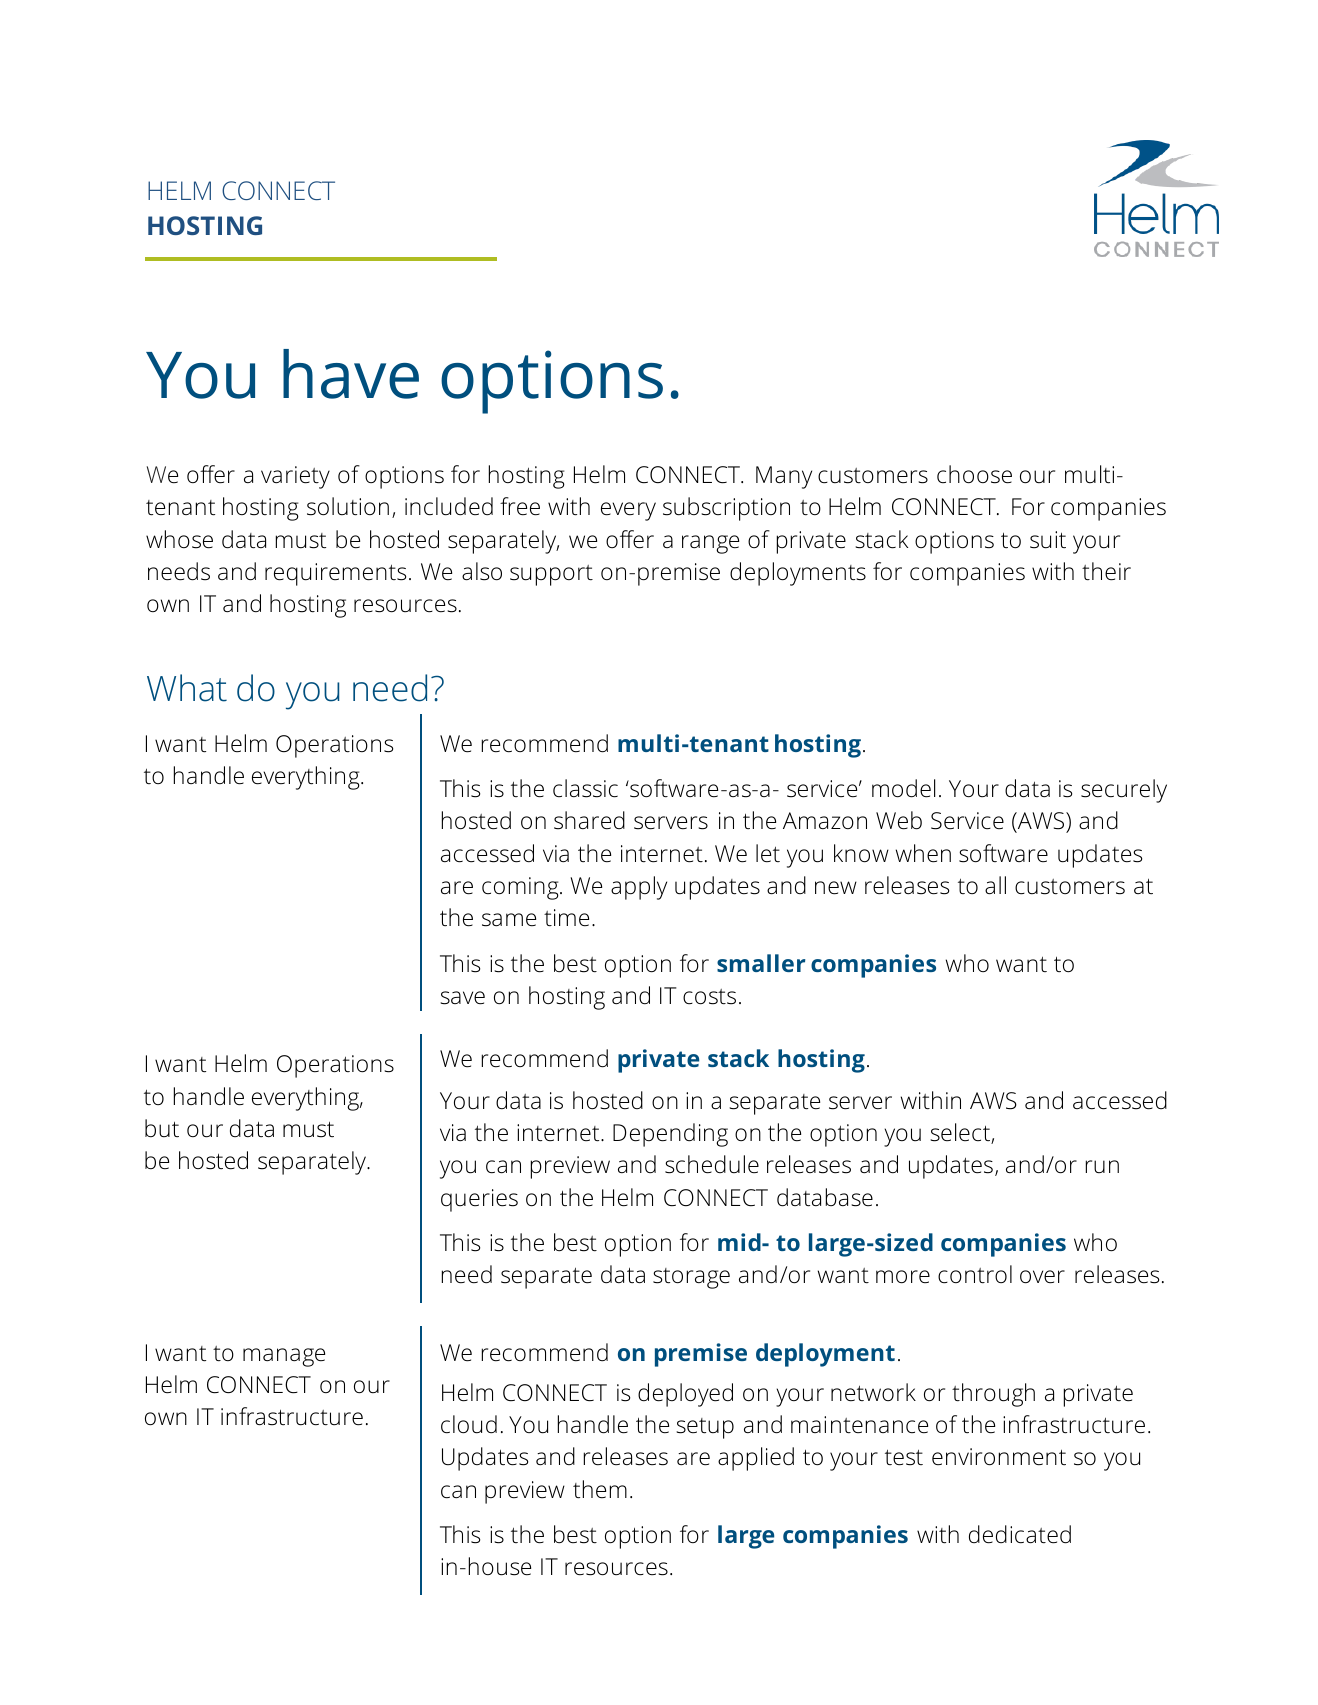 The height and width of the document is (1705, 1318). I want to click on choose, so click(974, 474).
